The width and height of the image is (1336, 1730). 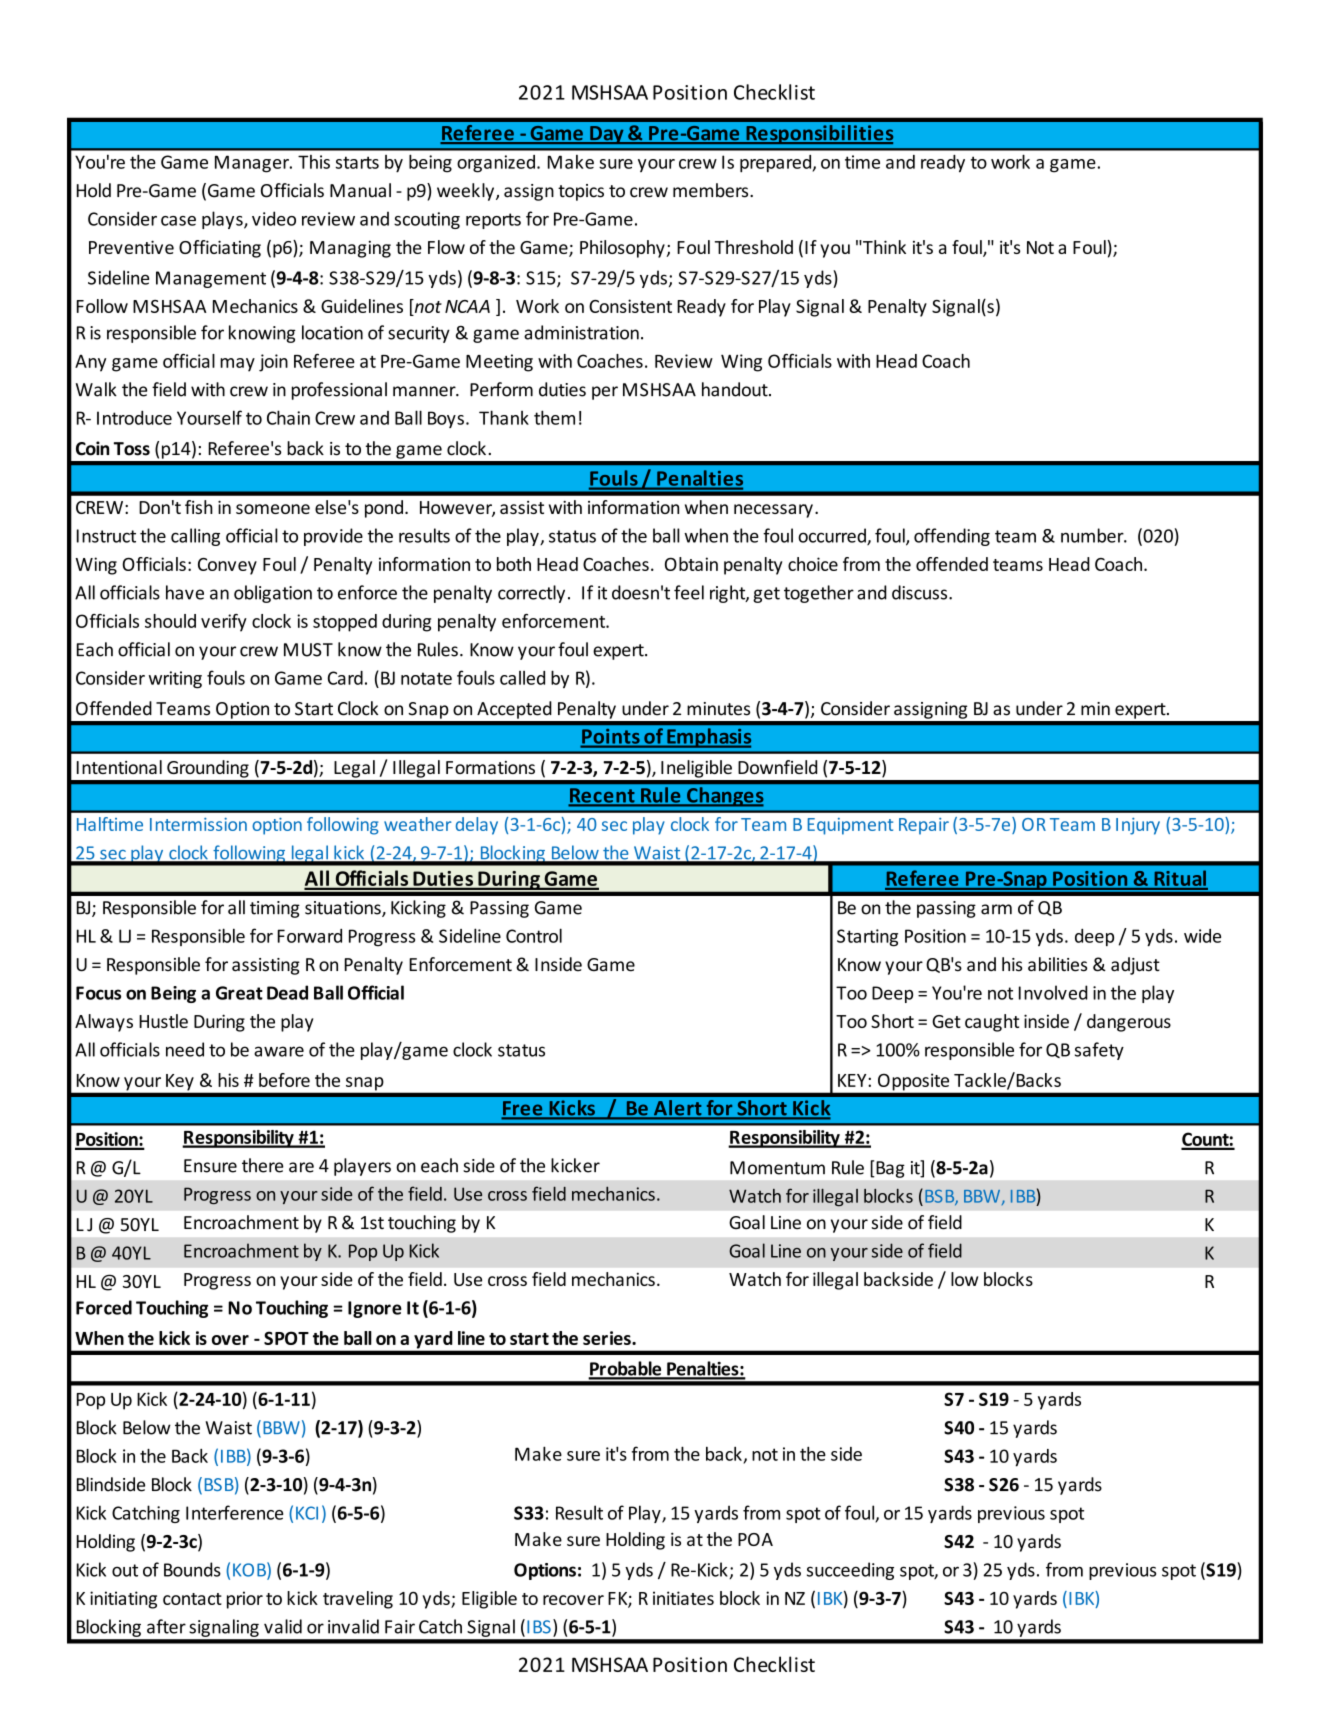 I want to click on Obtain, so click(x=691, y=564).
